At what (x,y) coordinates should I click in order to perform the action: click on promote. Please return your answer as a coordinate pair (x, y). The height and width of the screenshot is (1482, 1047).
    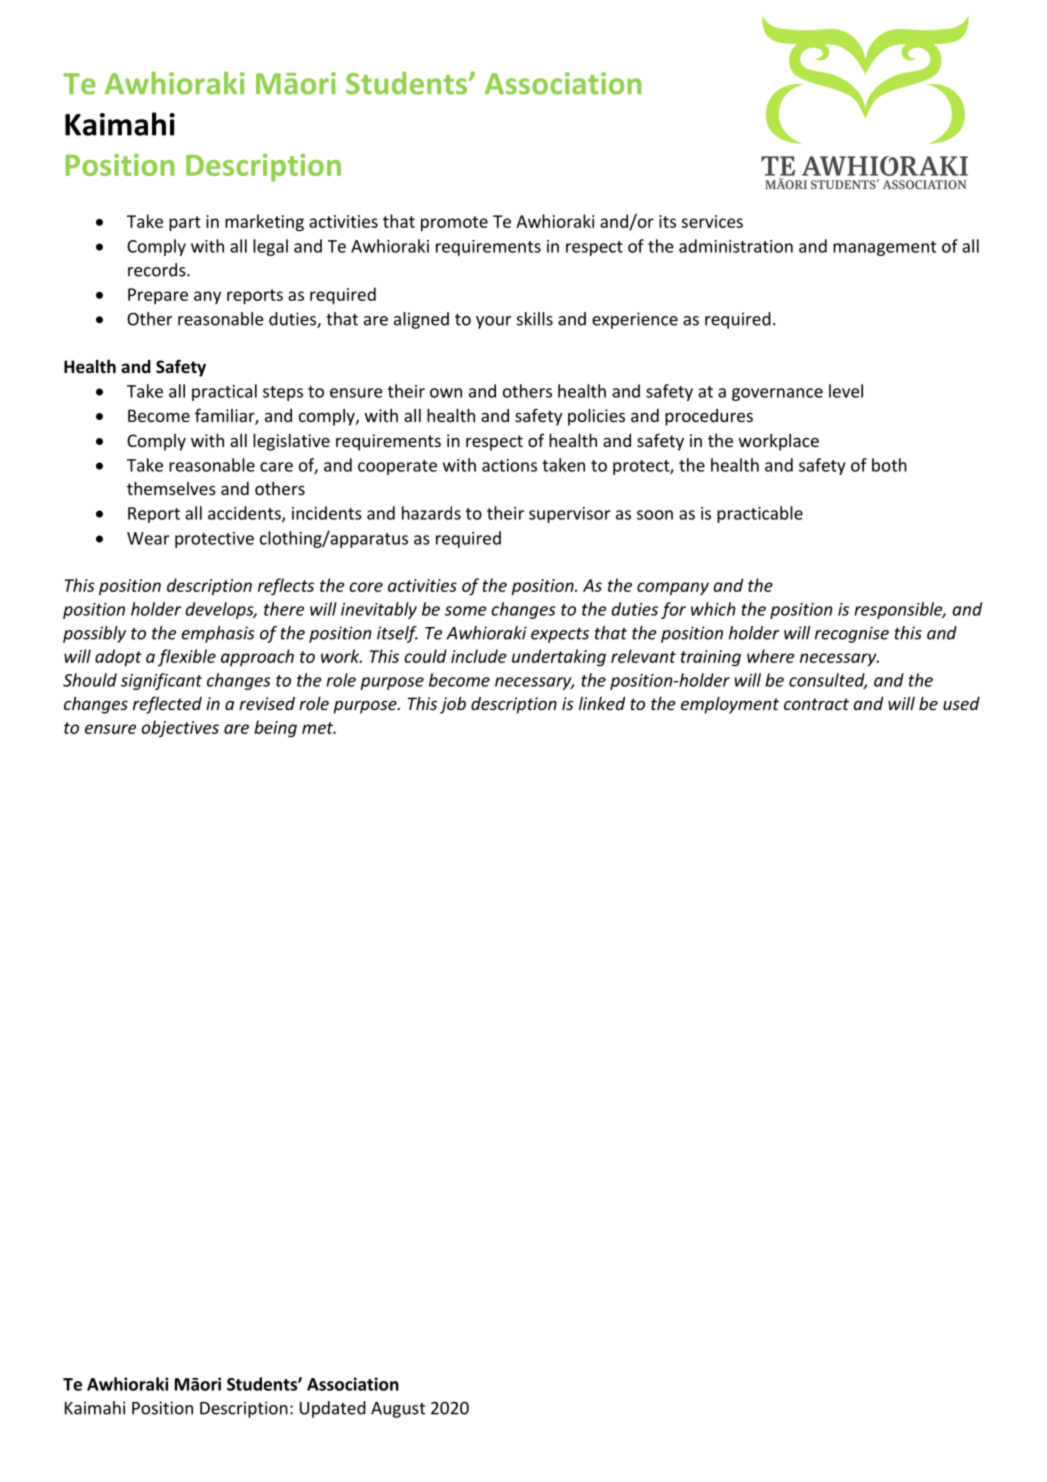
    Looking at the image, I should click on (454, 223).
